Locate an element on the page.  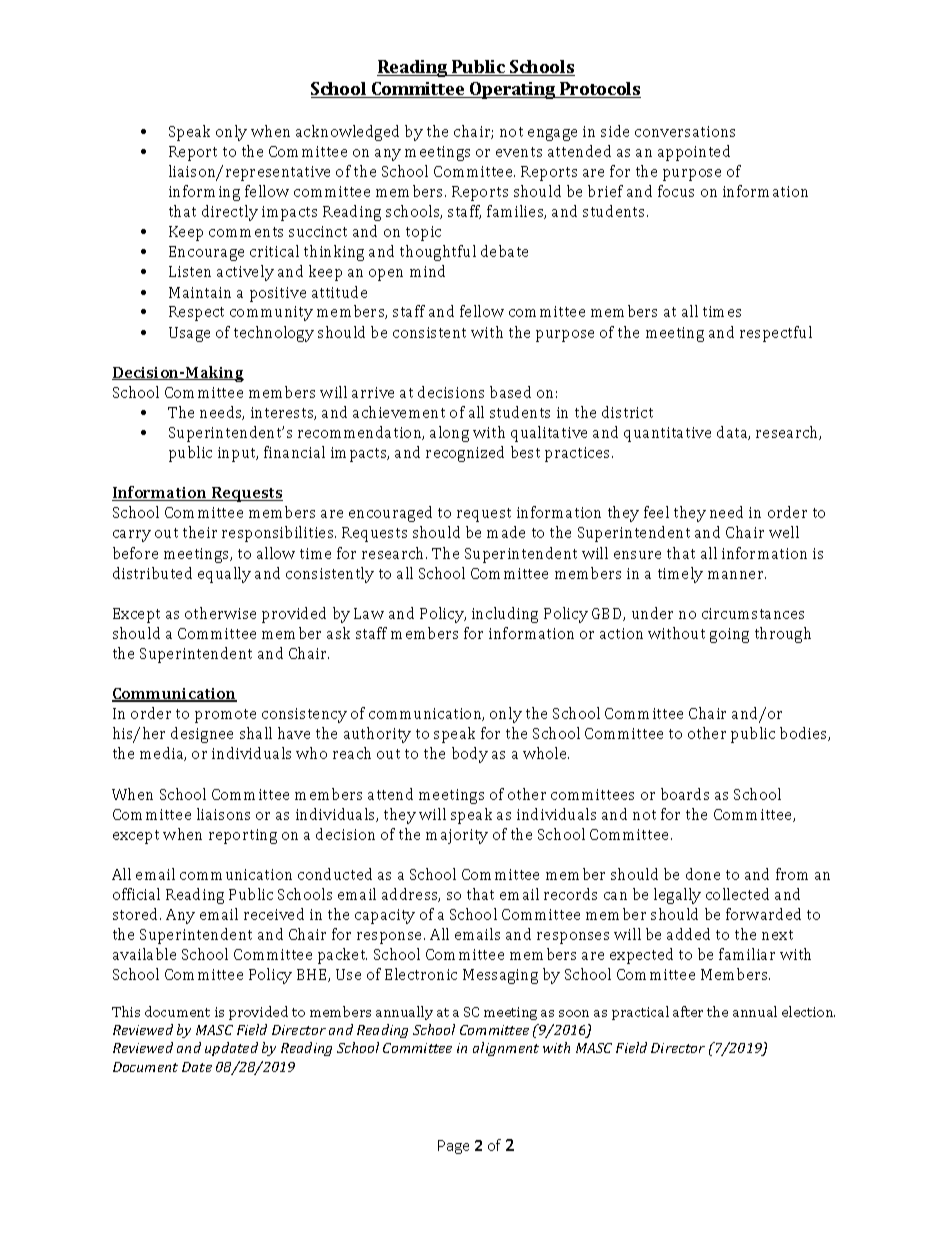
informing is located at coordinates (204, 193).
